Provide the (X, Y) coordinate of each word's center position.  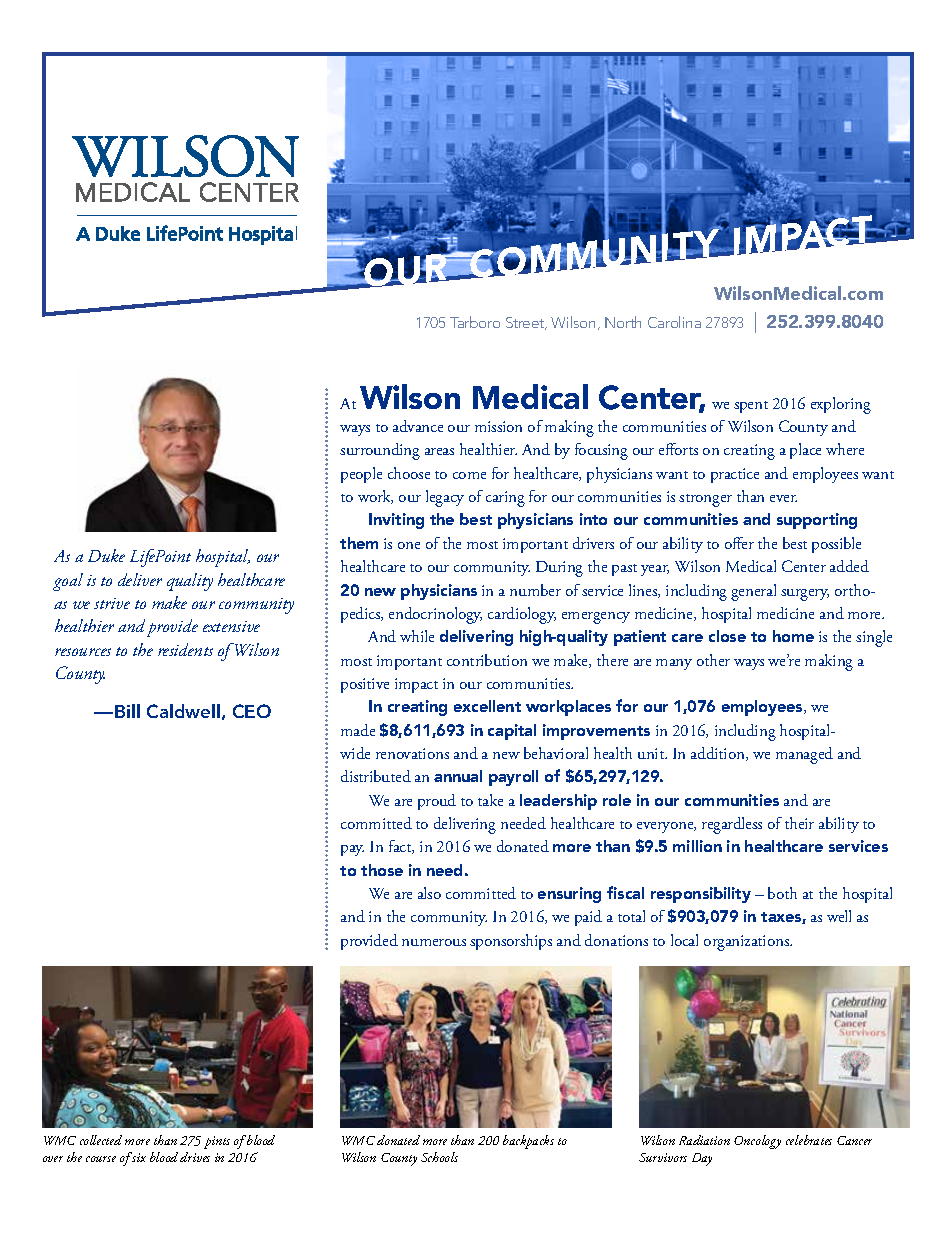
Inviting (396, 521)
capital (512, 732)
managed (804, 755)
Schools (439, 1157)
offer (739, 543)
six (138, 1157)
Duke (106, 555)
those (382, 870)
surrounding (380, 451)
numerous (434, 942)
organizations (748, 943)
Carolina (674, 322)
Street (526, 323)
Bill (127, 711)
